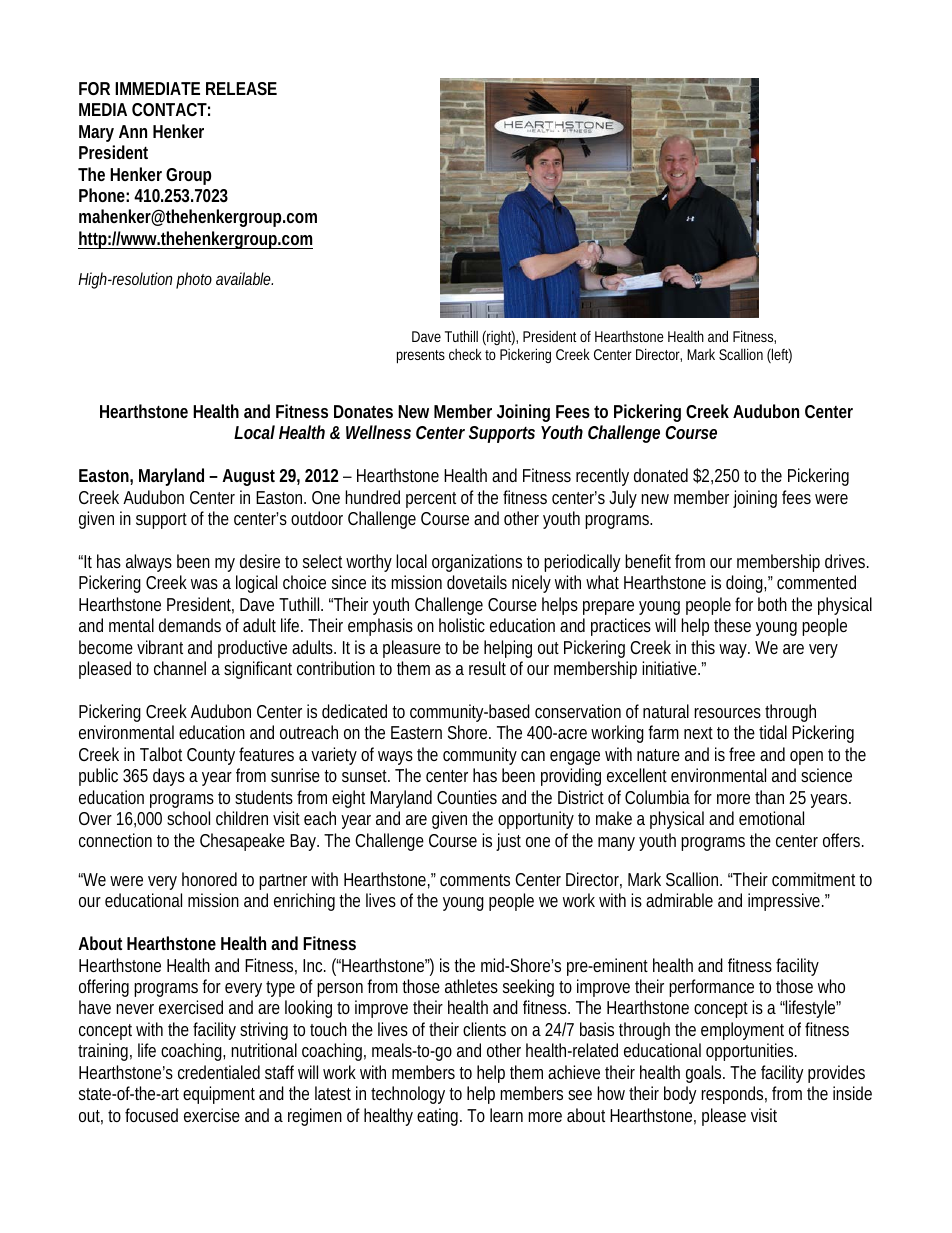  What do you see at coordinates (244, 278) in the screenshot?
I see `available` at bounding box center [244, 278].
